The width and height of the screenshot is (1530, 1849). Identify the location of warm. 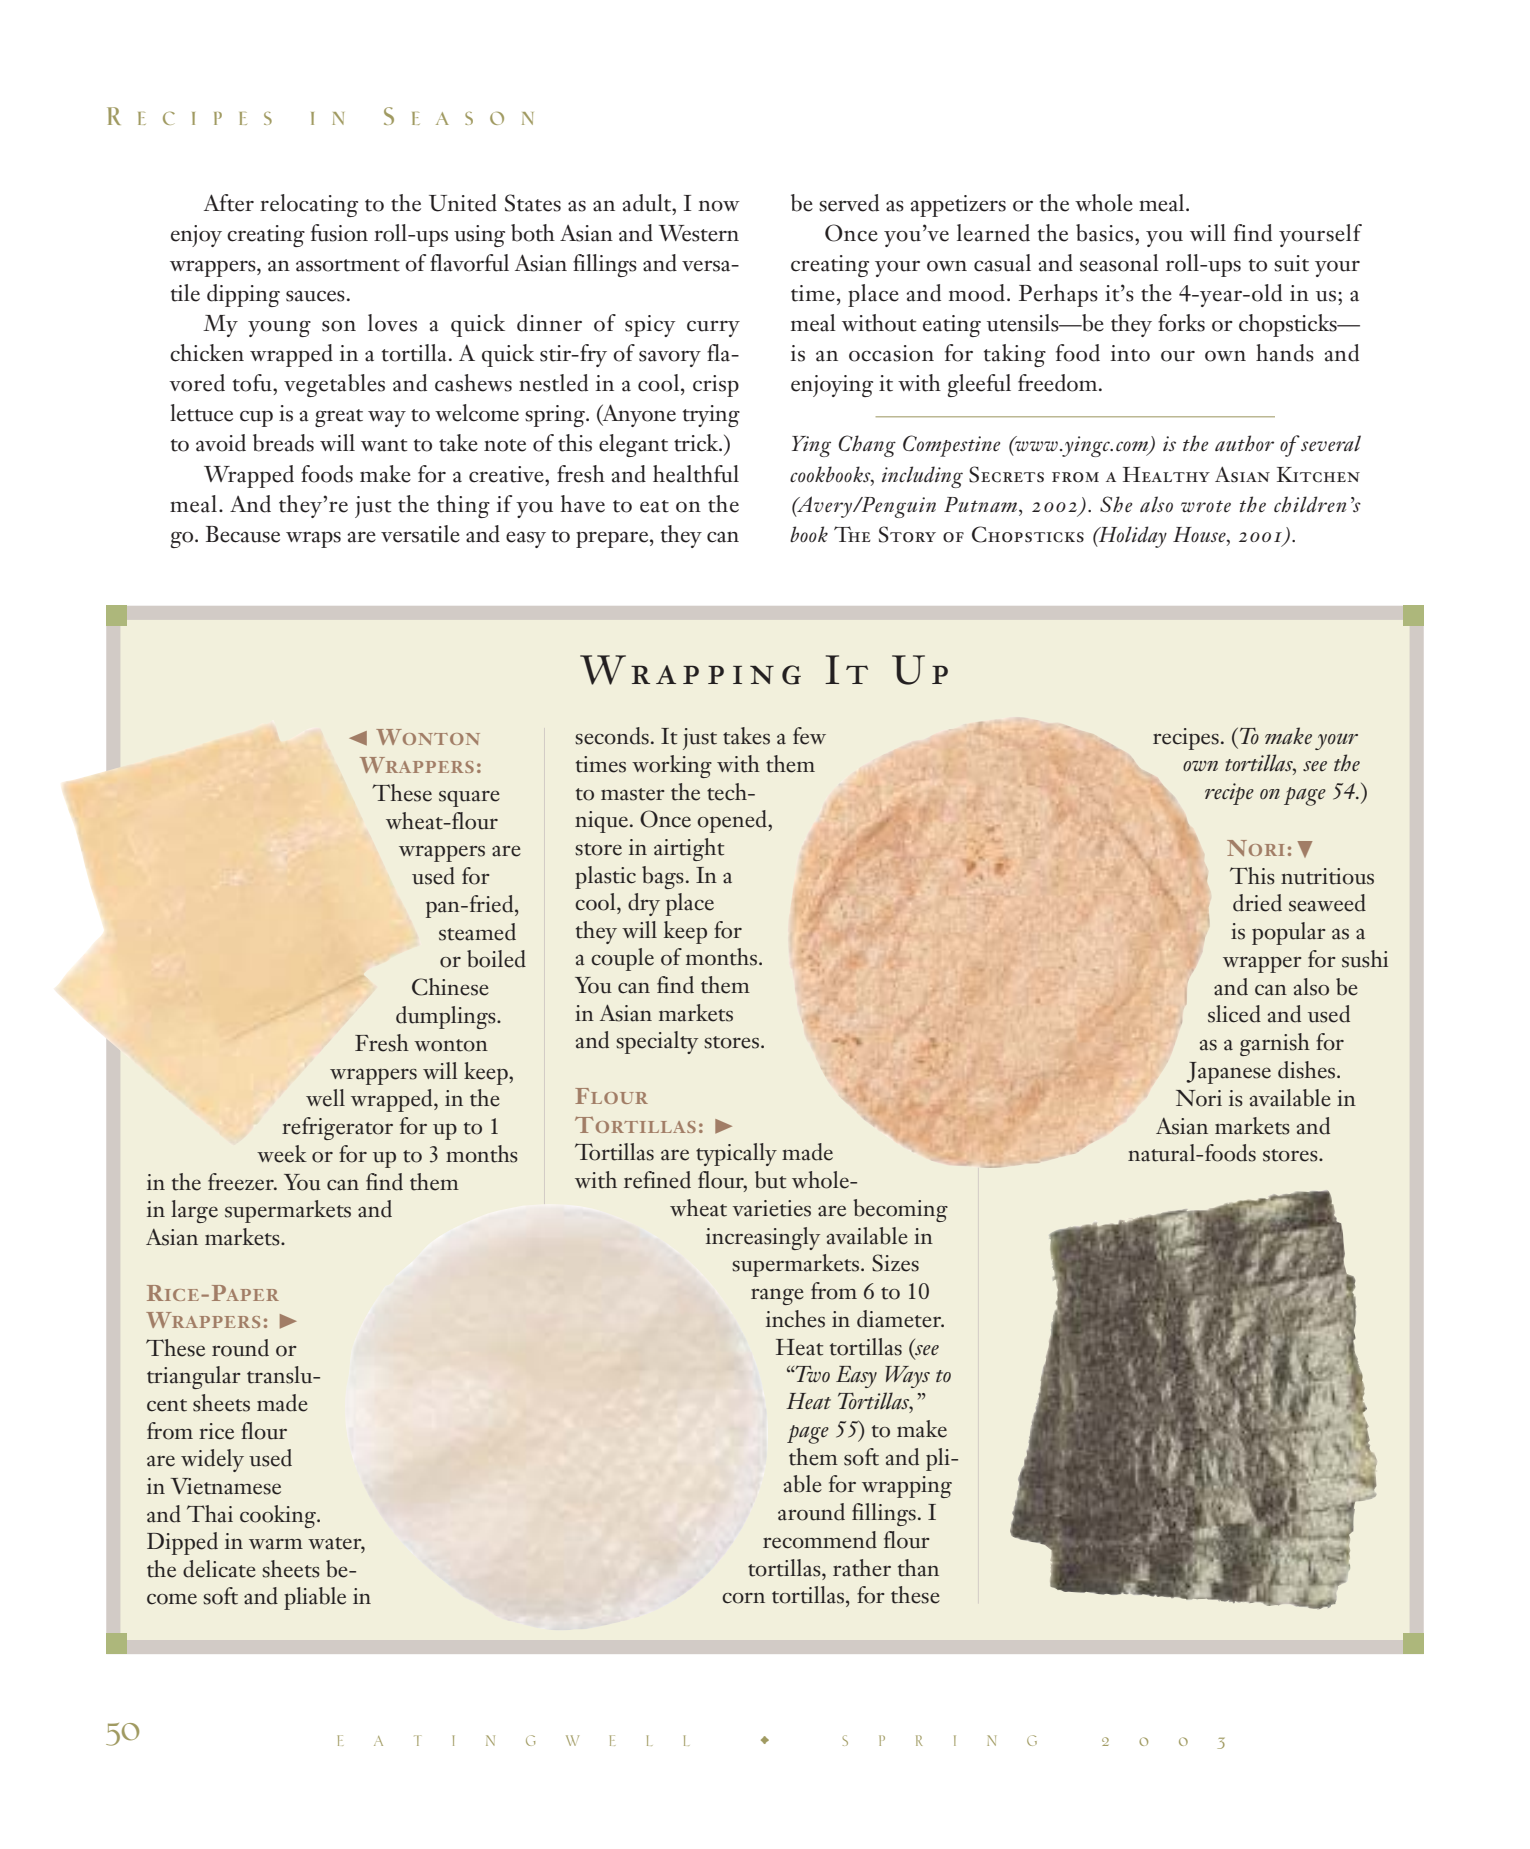
(276, 1544).
